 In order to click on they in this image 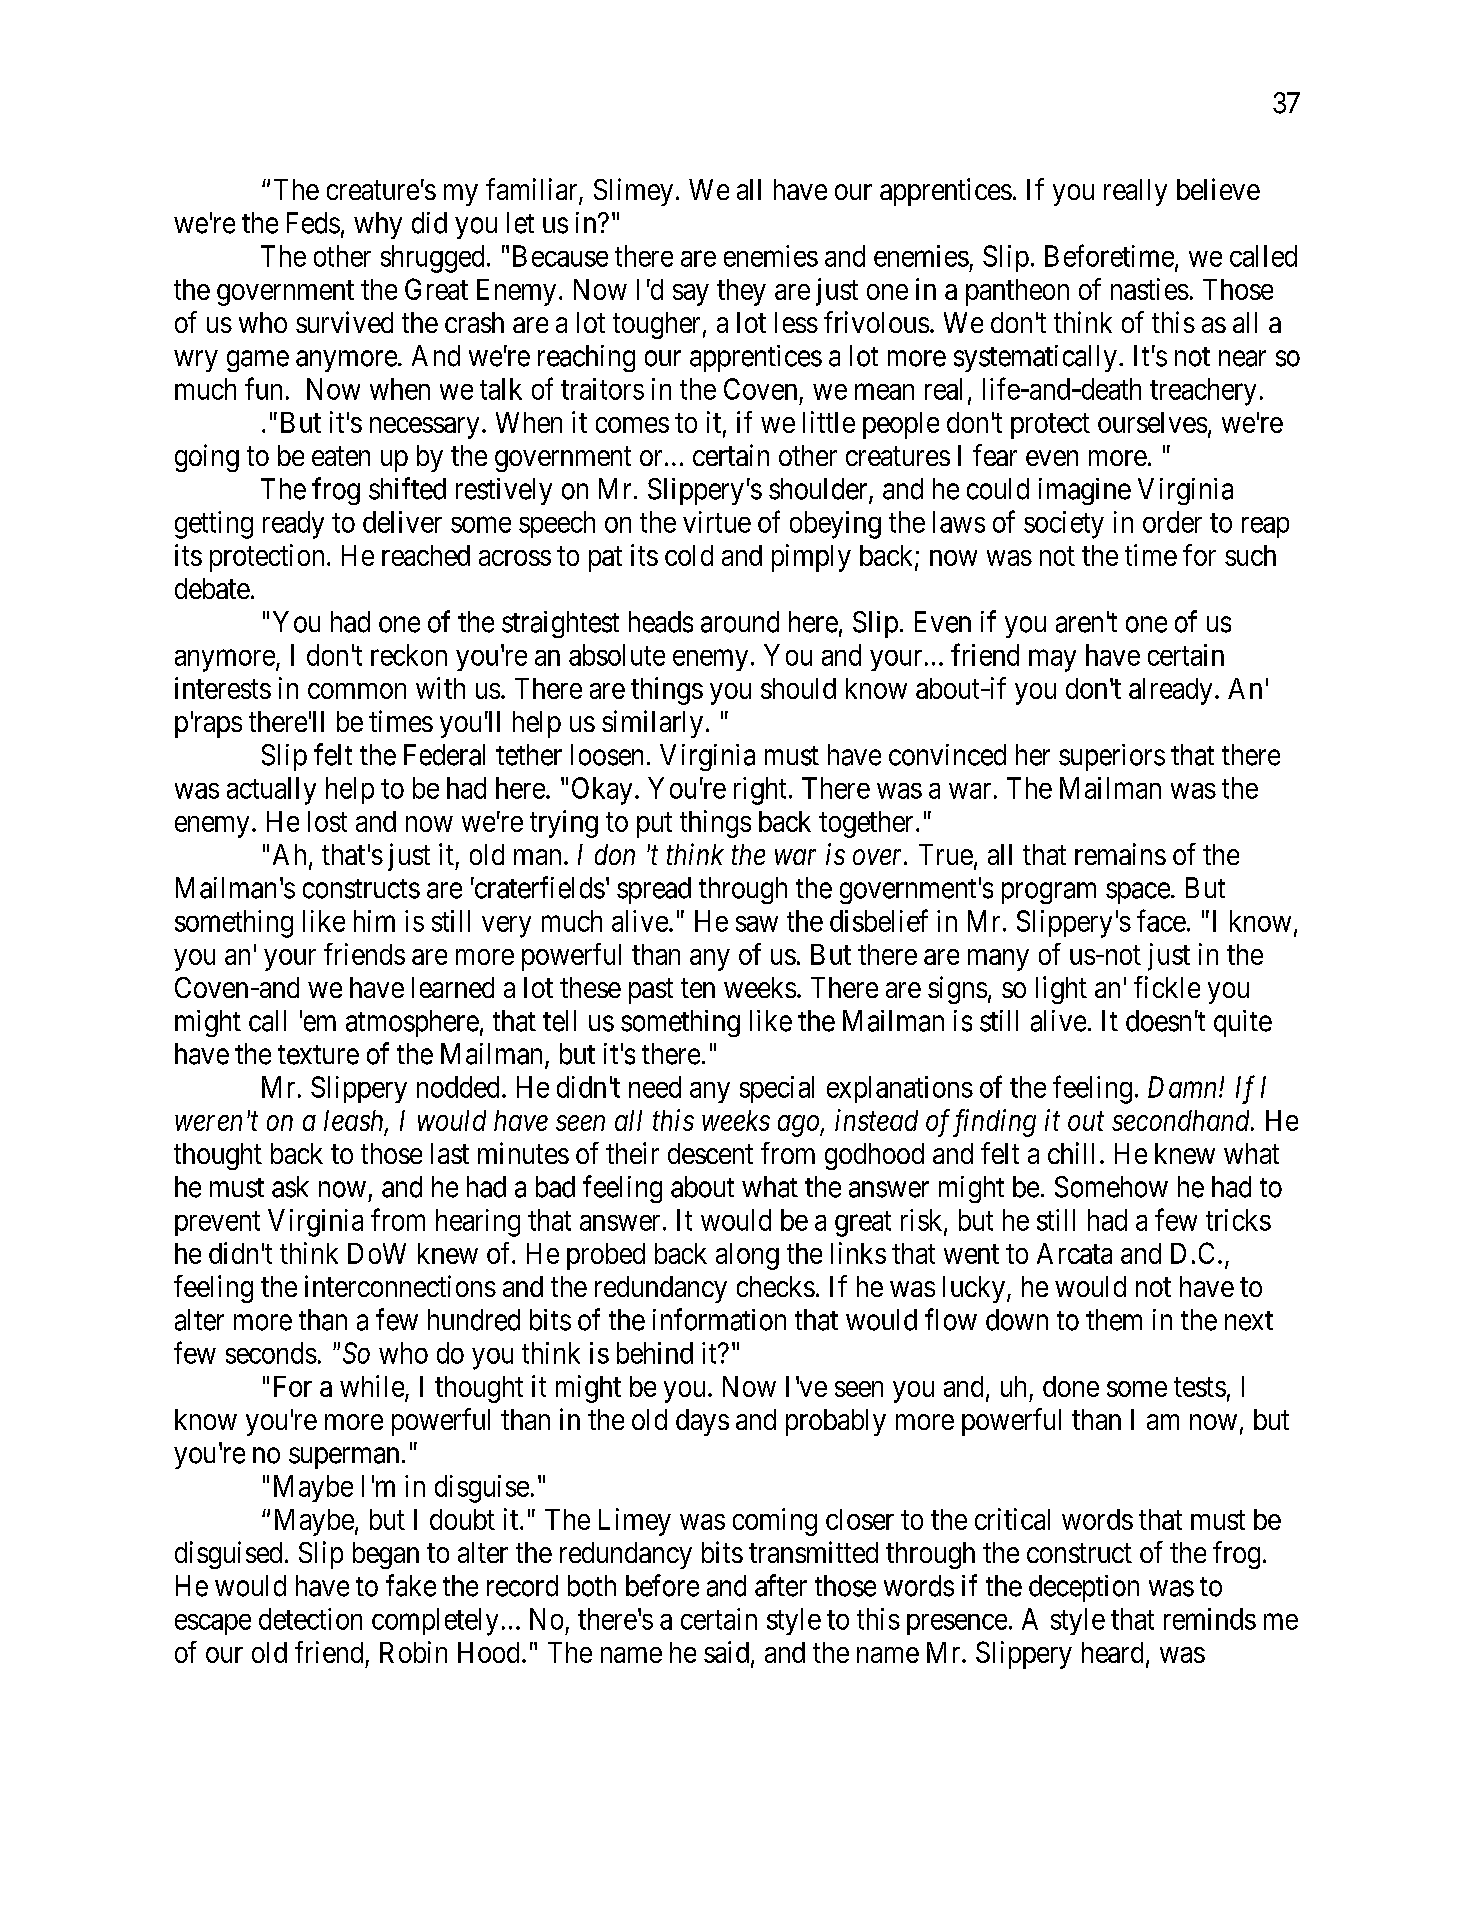, I will do `click(741, 292)`.
